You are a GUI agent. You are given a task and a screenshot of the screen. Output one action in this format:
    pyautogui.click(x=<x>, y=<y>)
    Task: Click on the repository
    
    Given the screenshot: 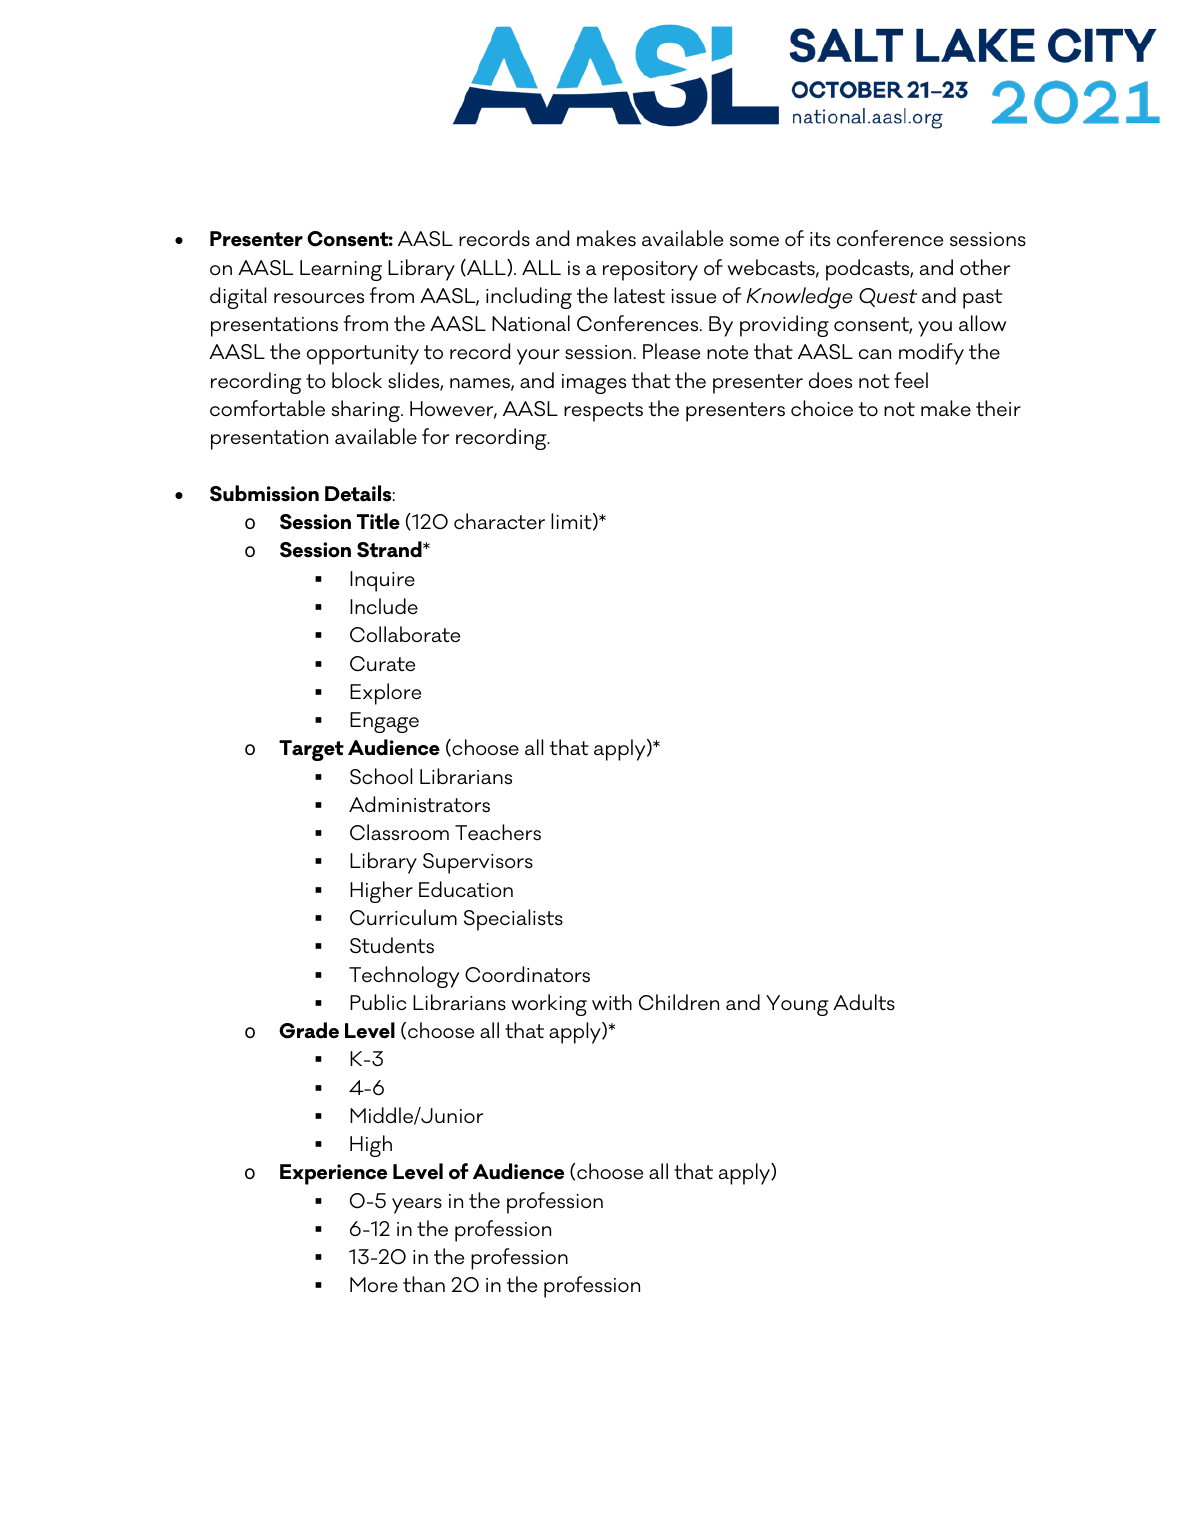 What is the action you would take?
    pyautogui.click(x=650, y=271)
